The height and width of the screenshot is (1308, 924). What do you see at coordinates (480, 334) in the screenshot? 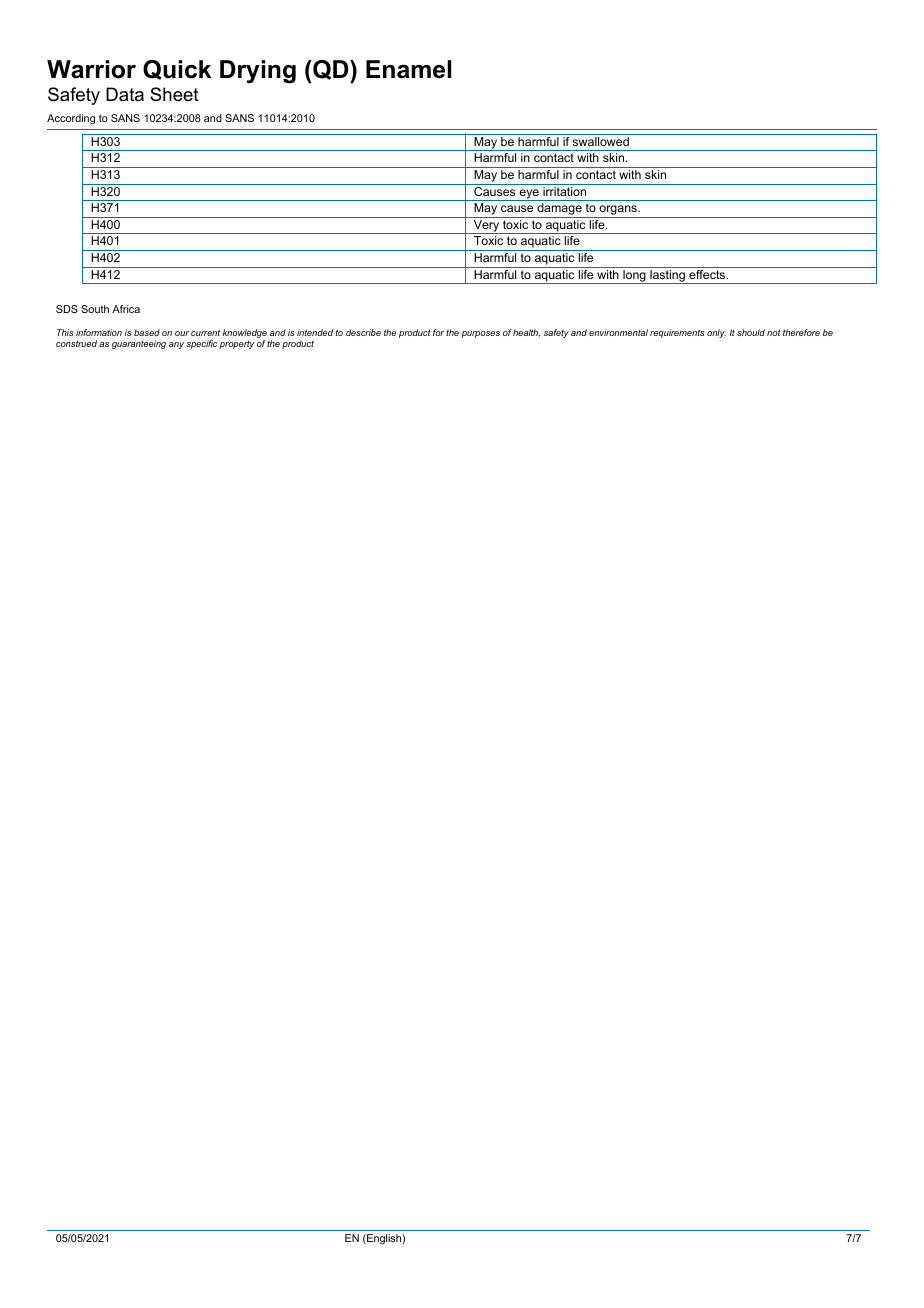
I see `purposes` at bounding box center [480, 334].
